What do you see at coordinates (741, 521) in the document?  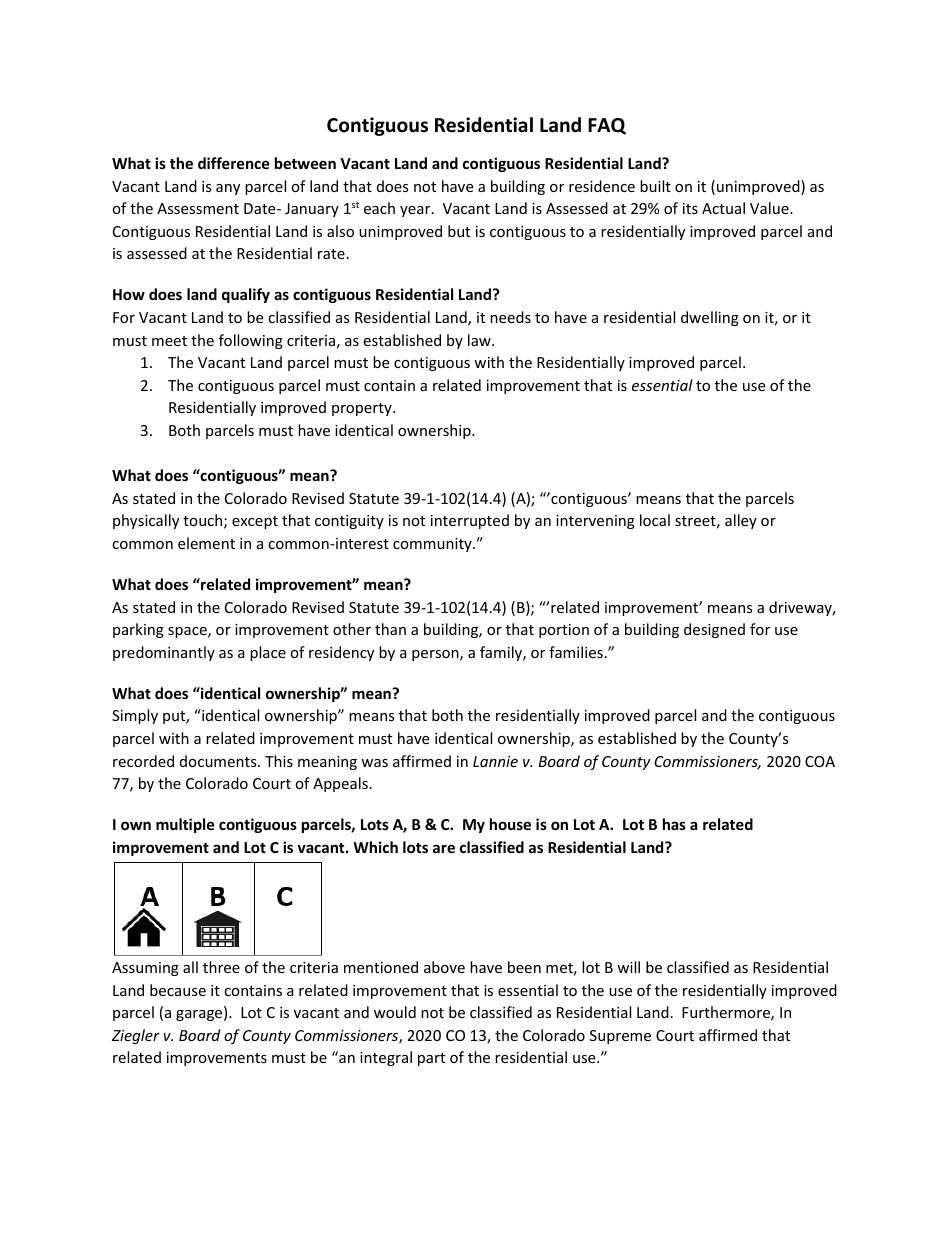 I see `alley` at bounding box center [741, 521].
